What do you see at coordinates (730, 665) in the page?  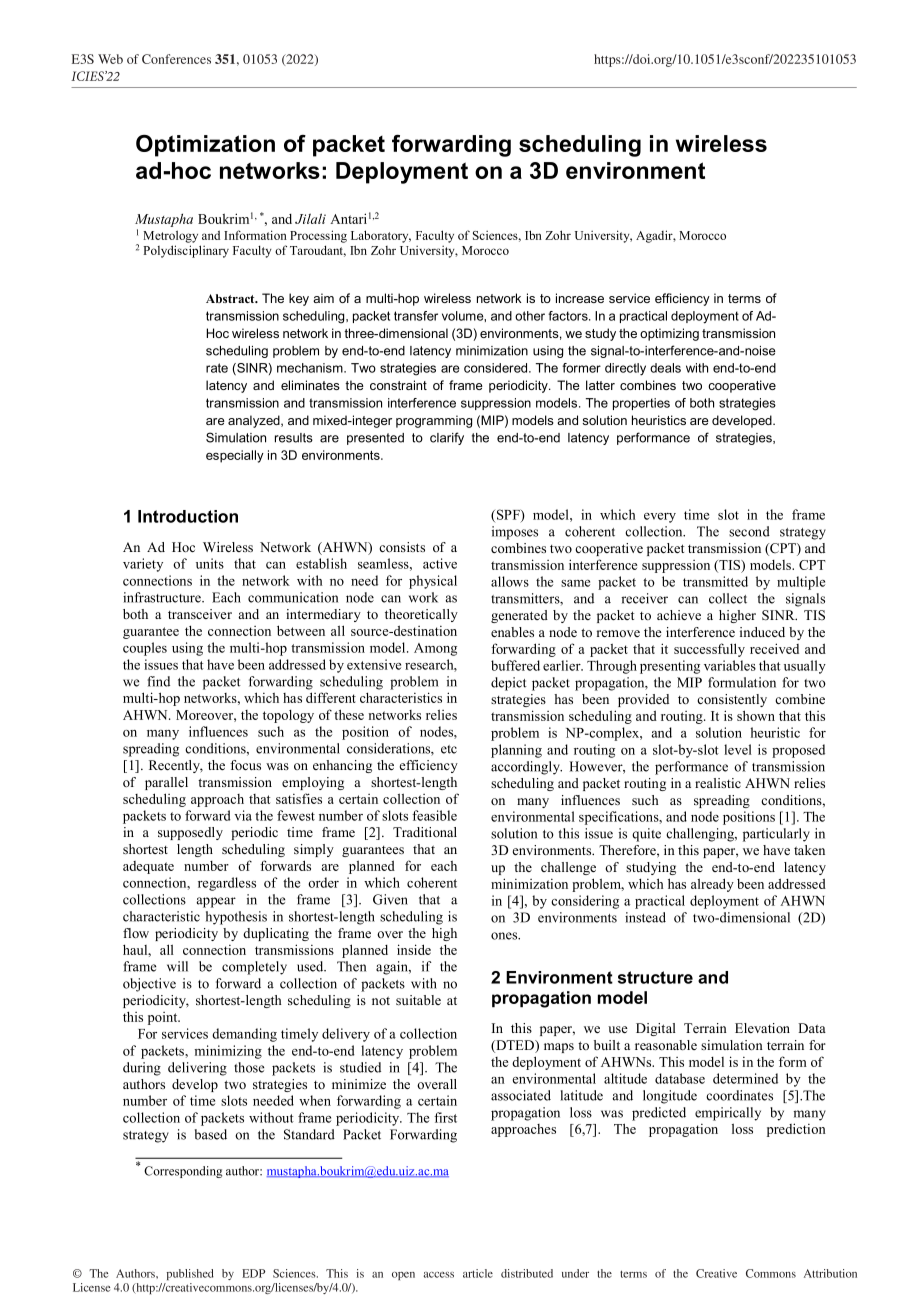 I see `variables` at bounding box center [730, 665].
